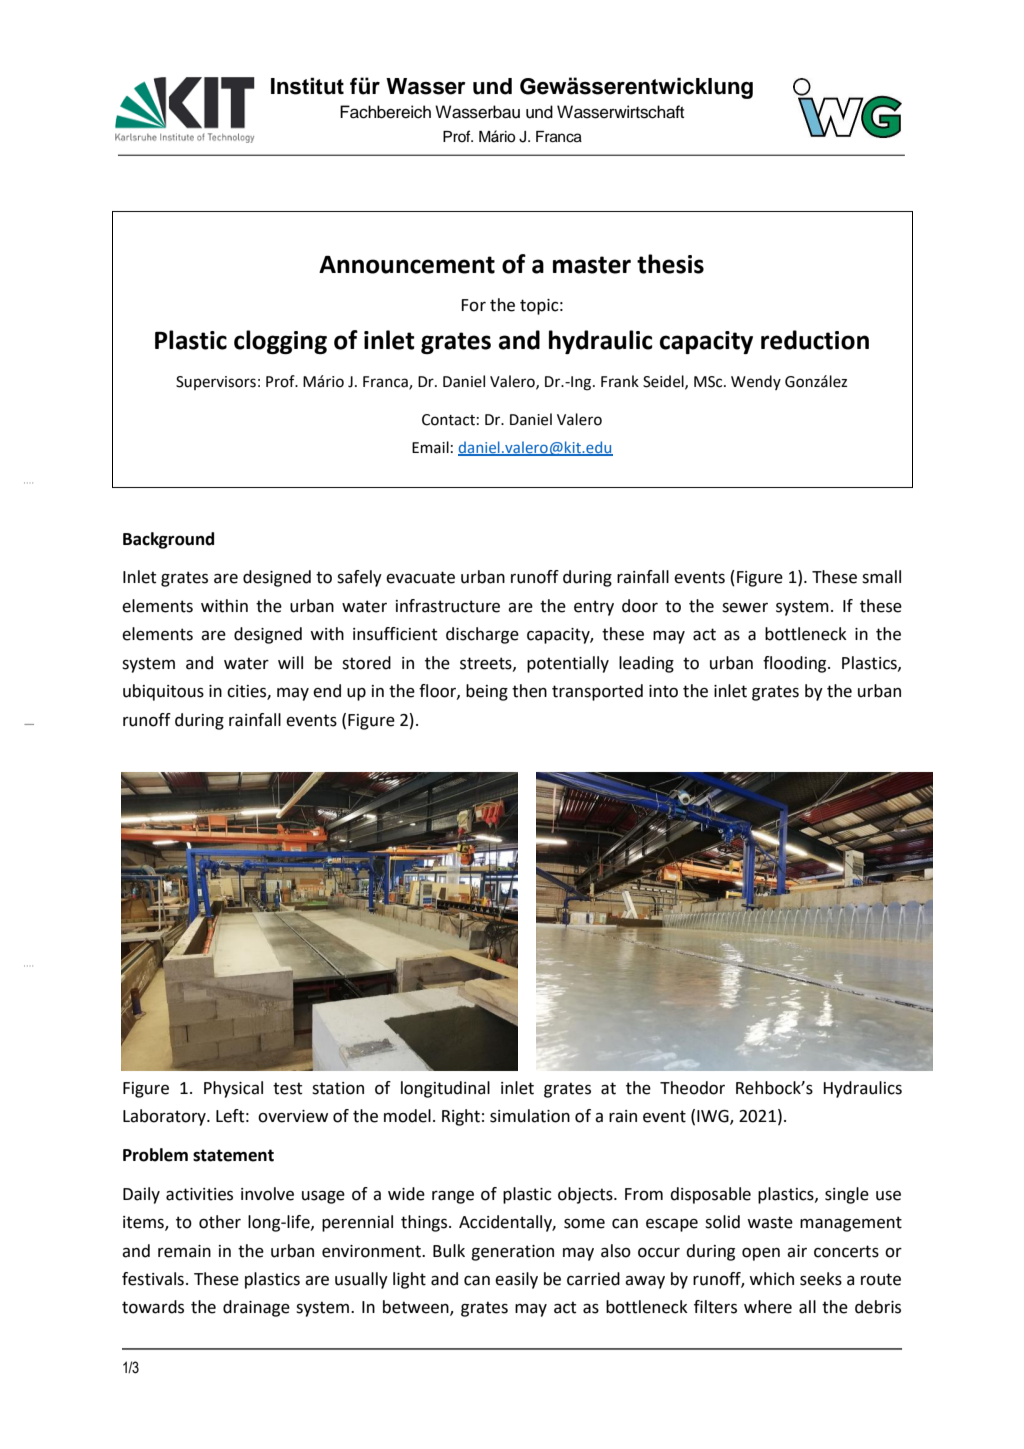  What do you see at coordinates (163, 692) in the image?
I see `ubiquitous` at bounding box center [163, 692].
